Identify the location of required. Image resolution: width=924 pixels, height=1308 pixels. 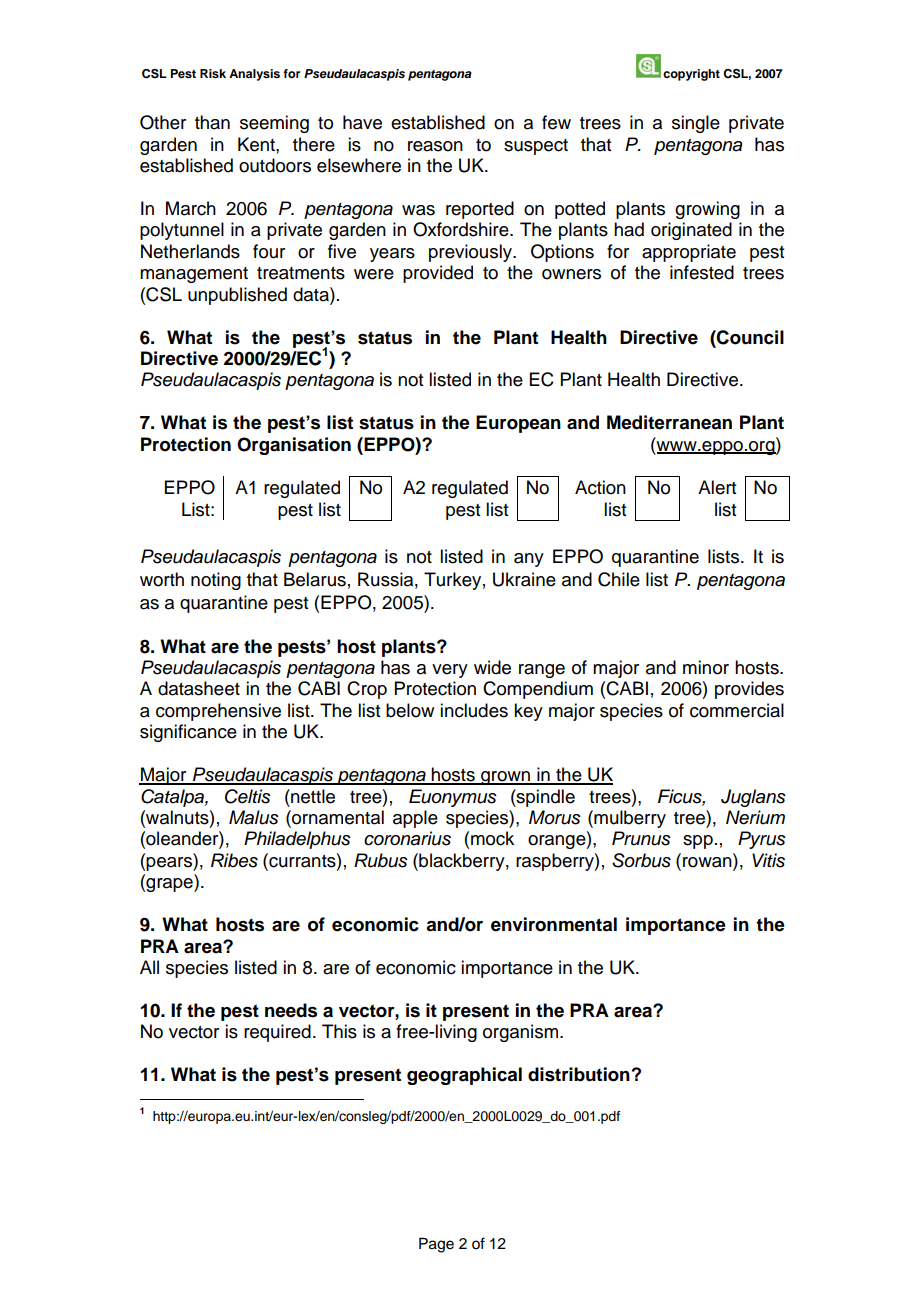
(277, 1033).
